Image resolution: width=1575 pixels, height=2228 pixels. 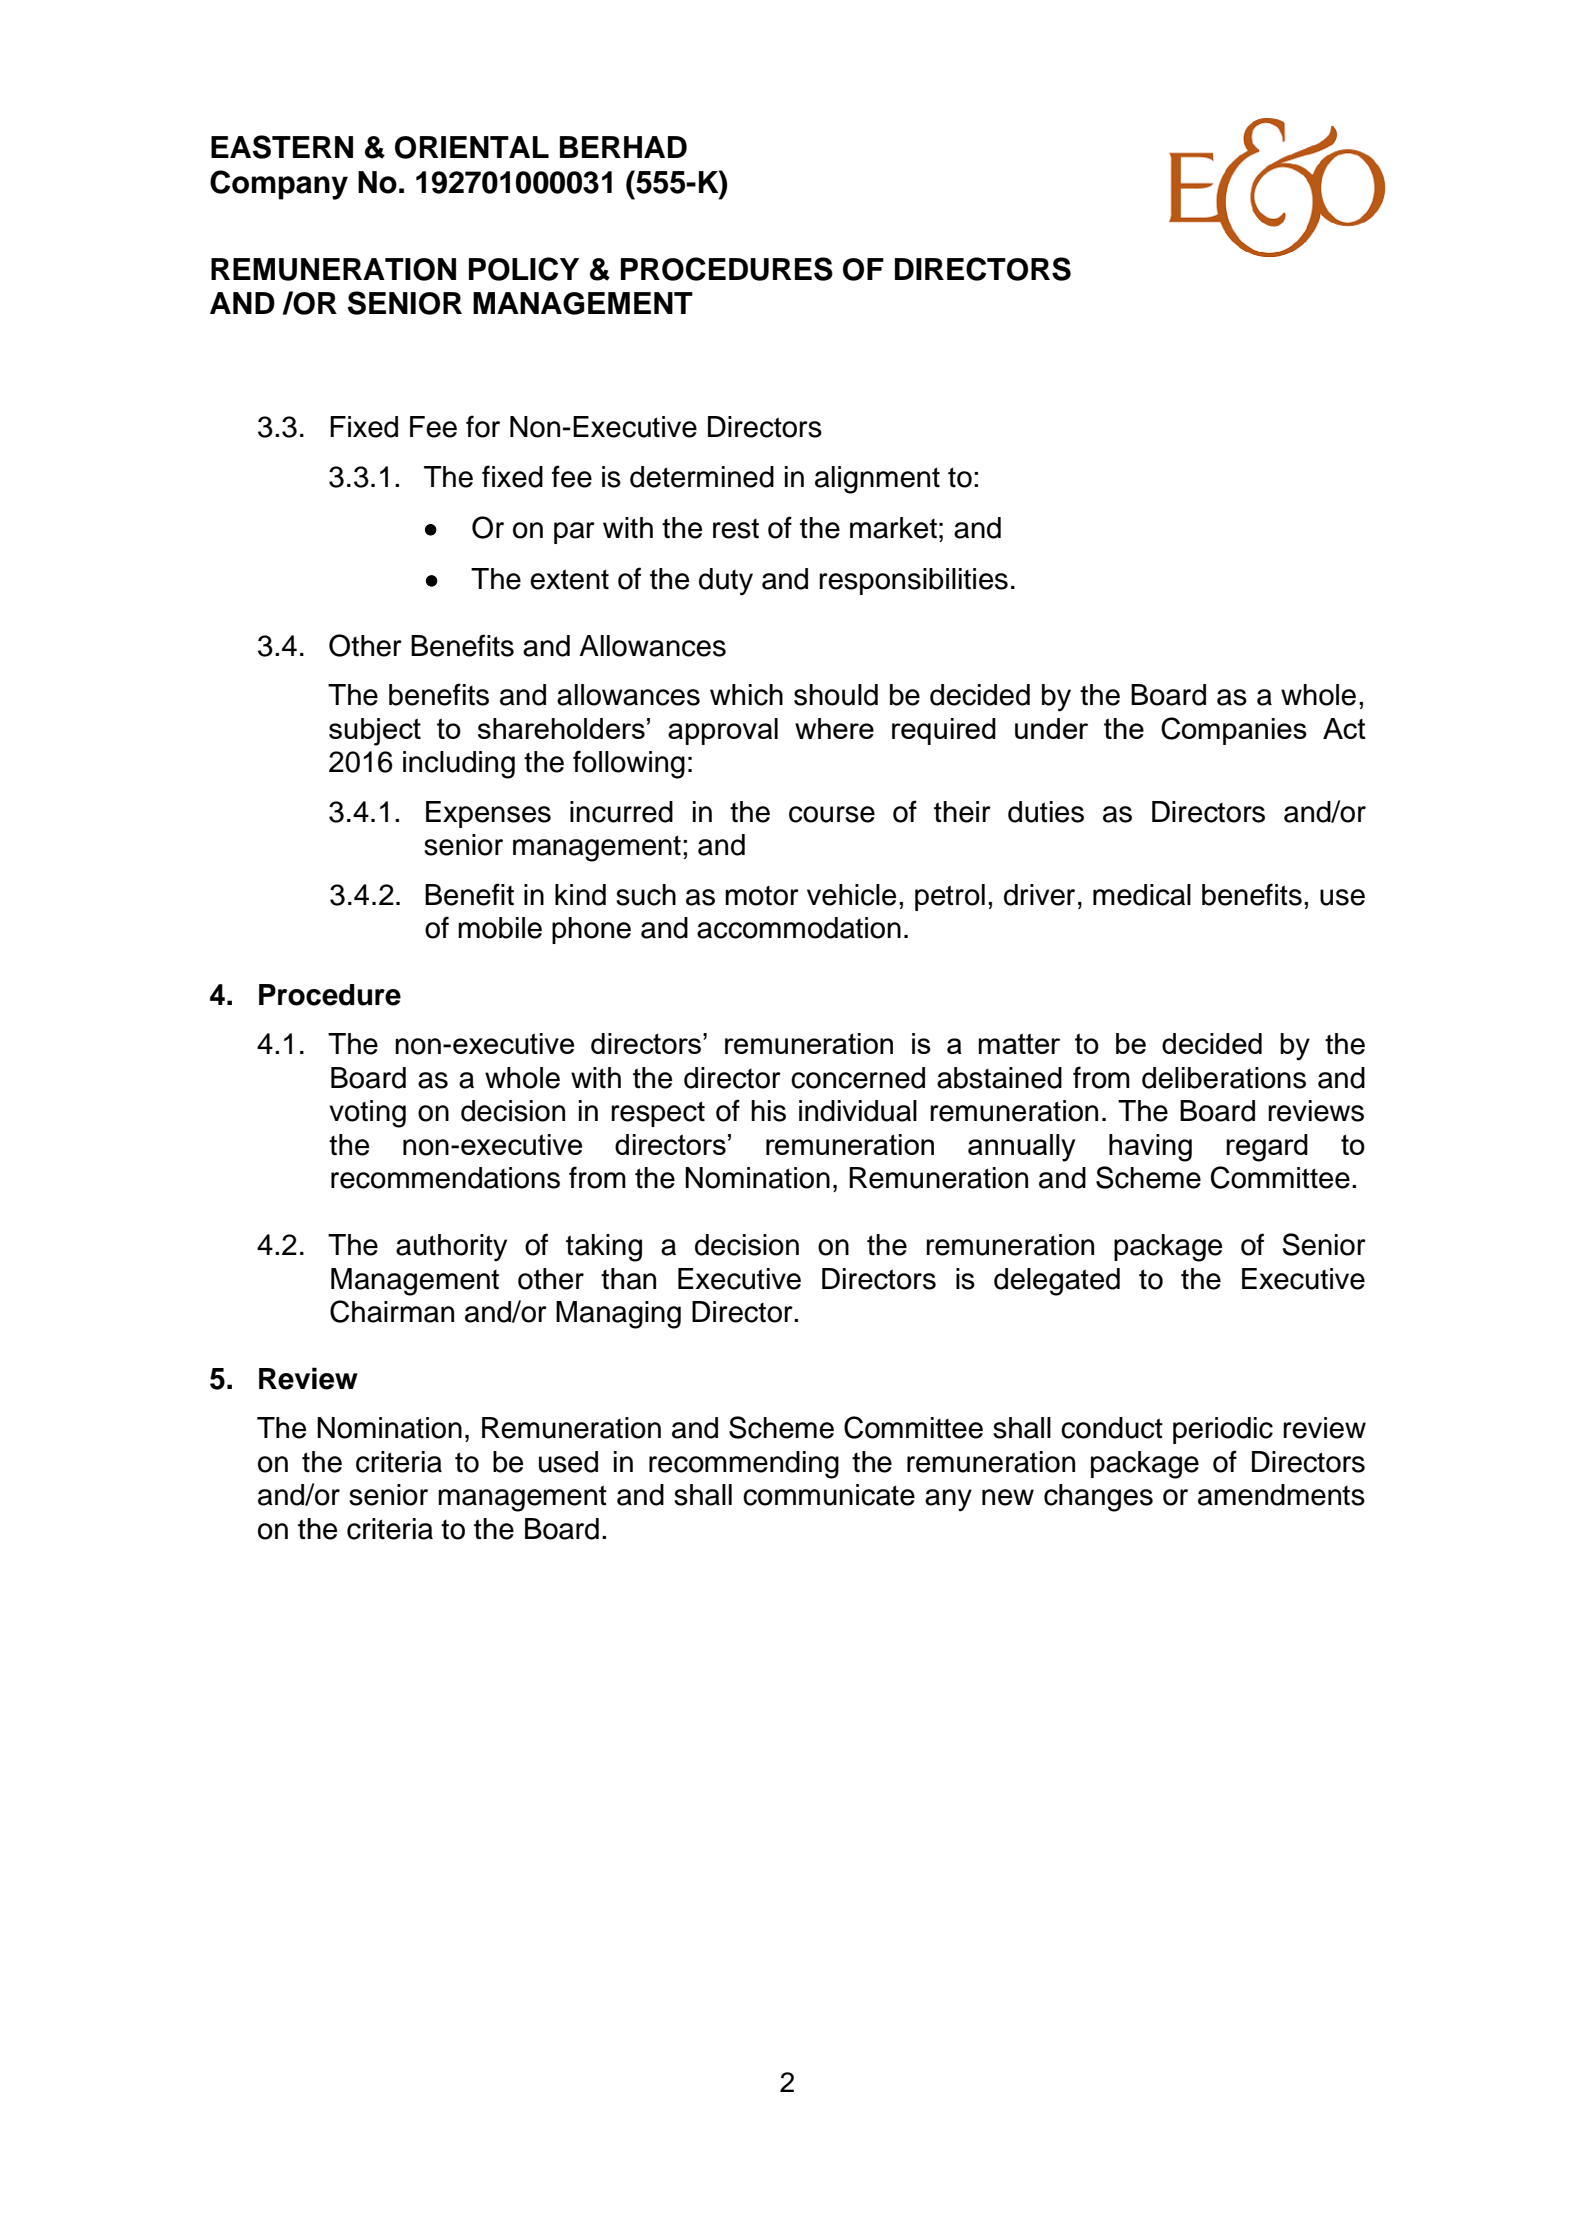 I want to click on communicate, so click(x=829, y=1495).
